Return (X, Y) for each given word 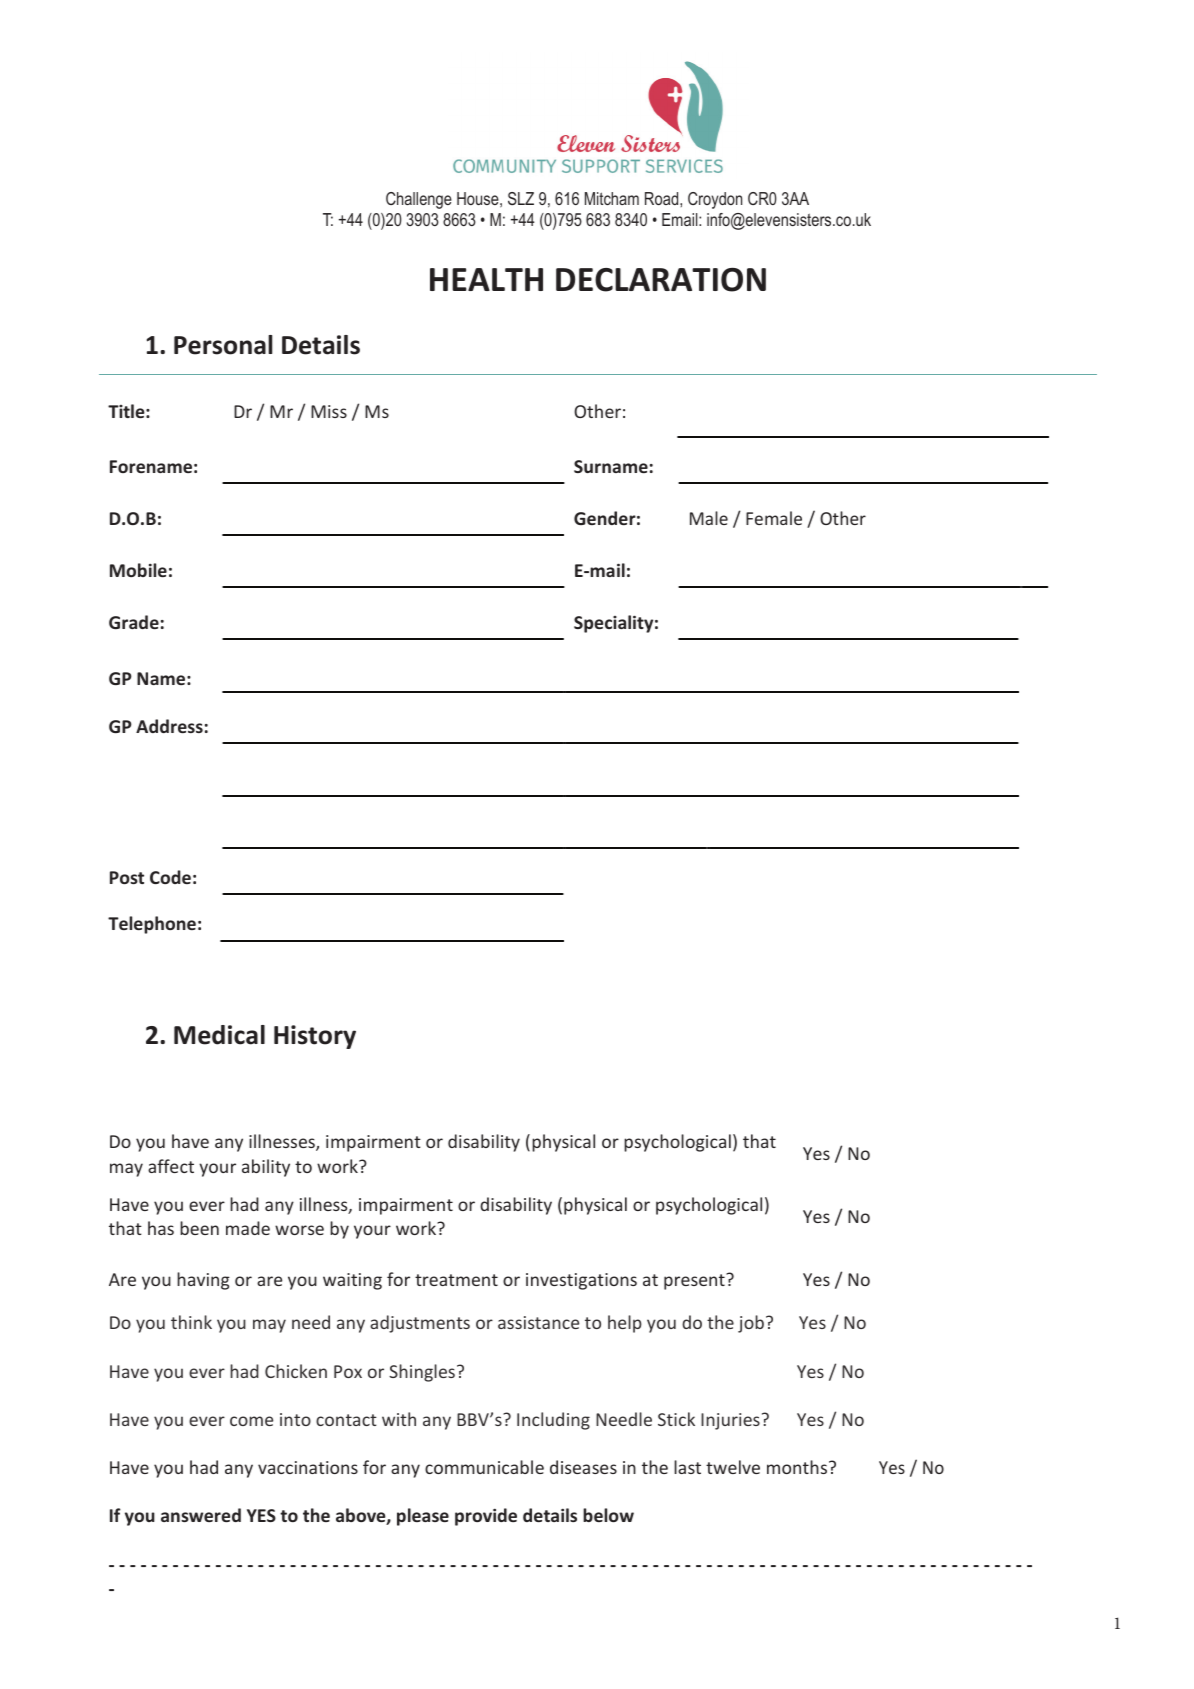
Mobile (138, 570)
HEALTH (486, 279)
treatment (456, 1280)
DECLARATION (661, 280)
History (315, 1037)
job (751, 1324)
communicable (484, 1467)
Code (170, 877)
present (695, 1281)
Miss (329, 411)
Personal (223, 345)
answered (201, 1515)
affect (171, 1166)
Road (663, 198)
